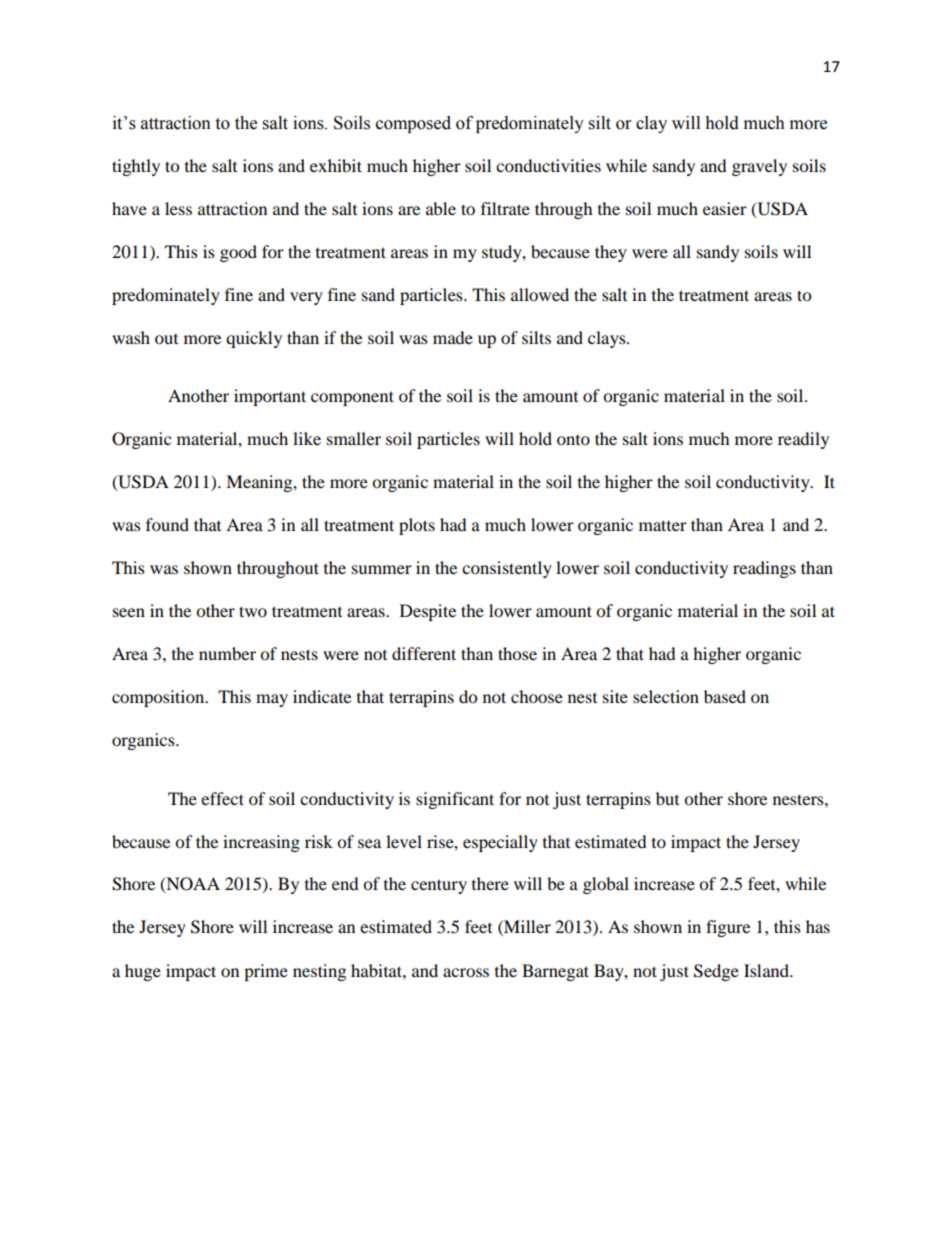  What do you see at coordinates (764, 569) in the image?
I see `readings` at bounding box center [764, 569].
